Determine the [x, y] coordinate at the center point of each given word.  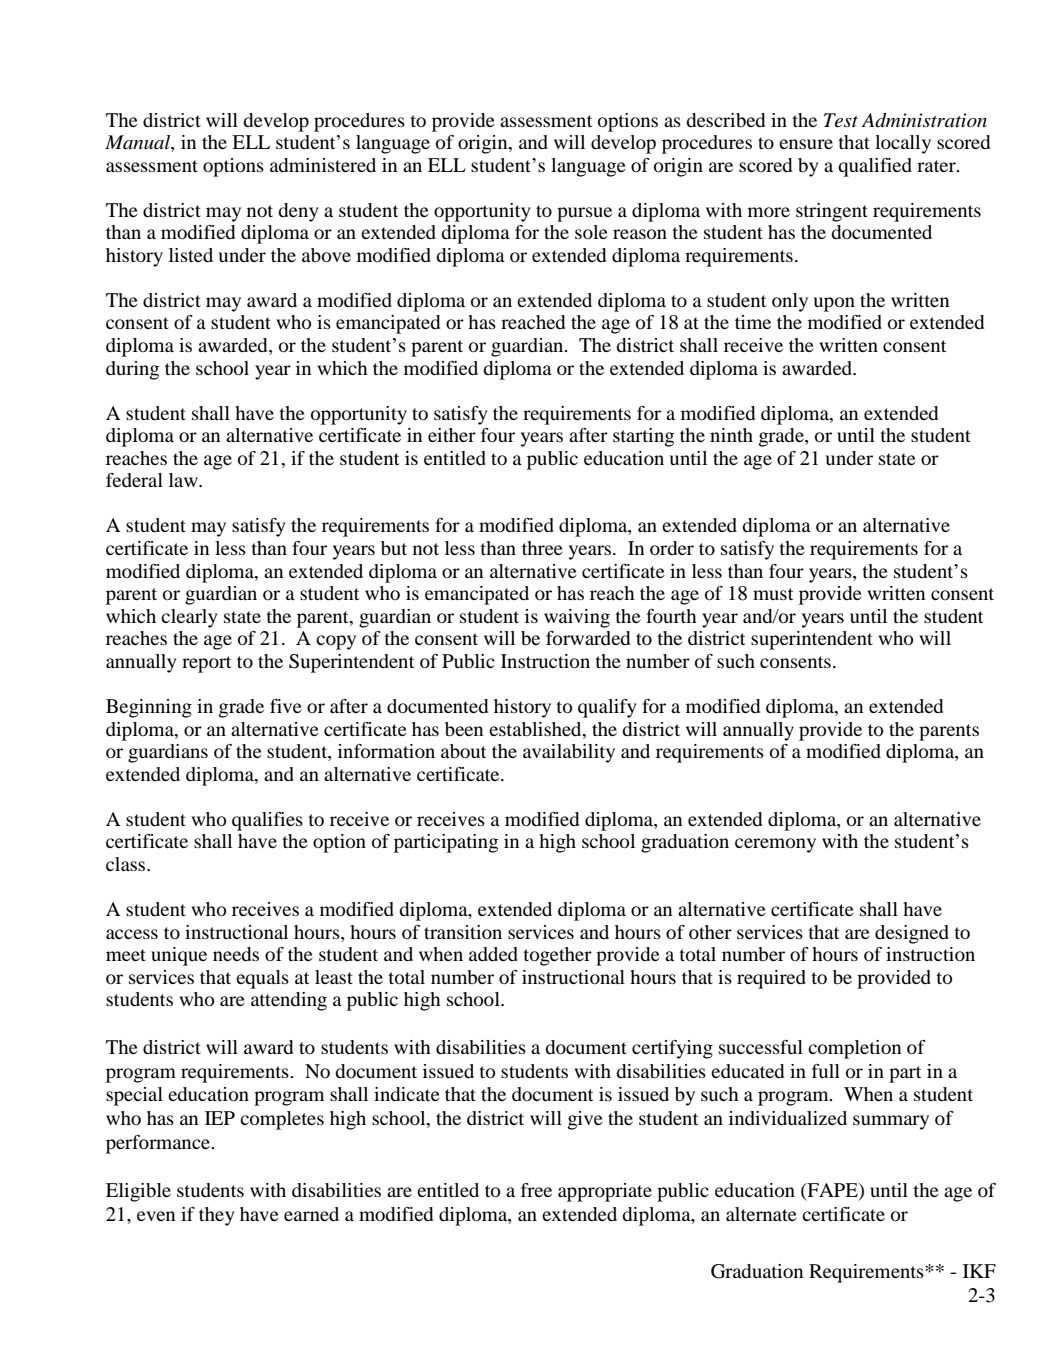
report [206, 664]
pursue [584, 214]
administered [323, 165]
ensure [806, 144]
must [773, 594]
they [217, 1216]
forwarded [588, 638]
